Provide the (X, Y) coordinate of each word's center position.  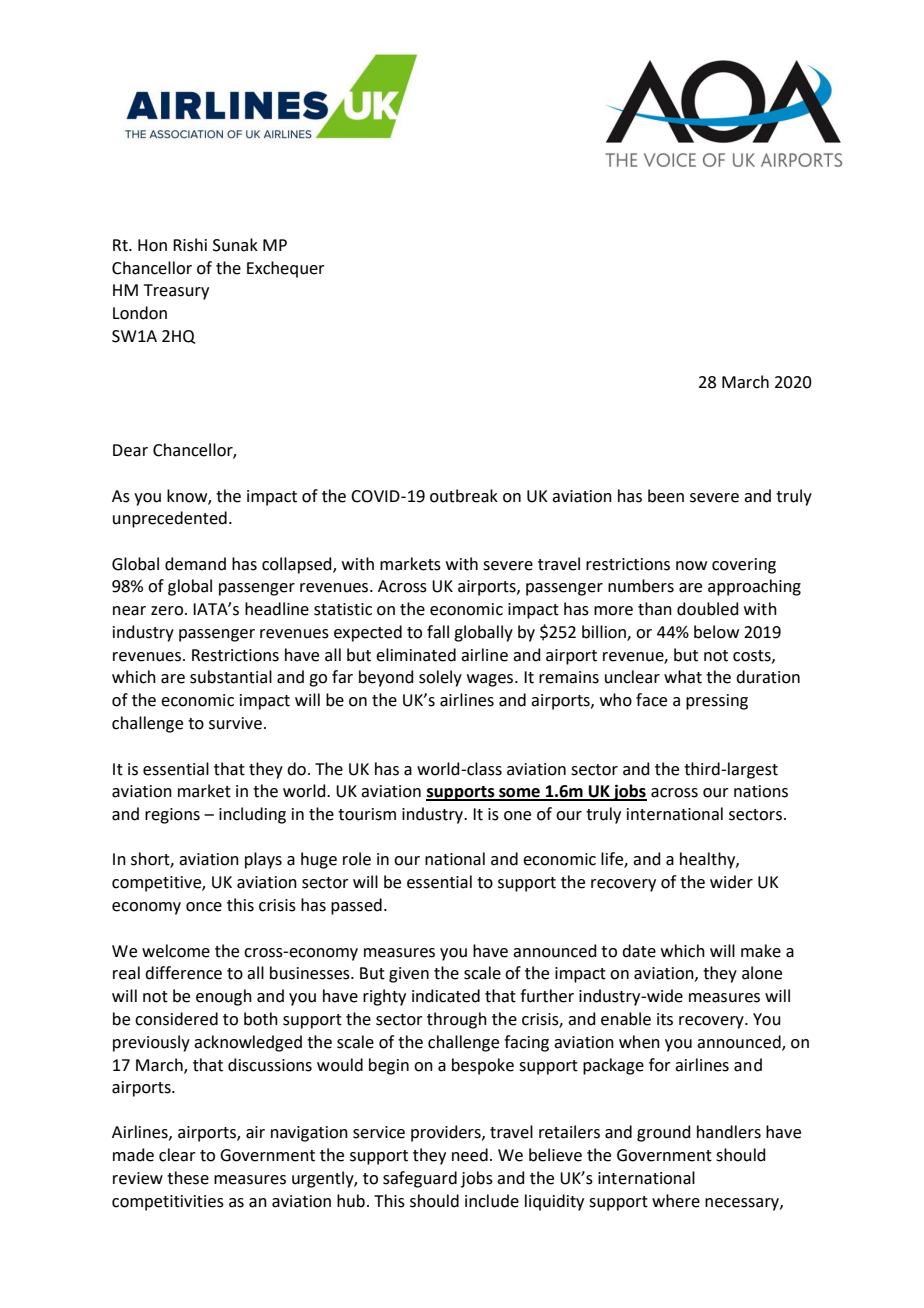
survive (235, 723)
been (666, 496)
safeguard (420, 1179)
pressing (717, 702)
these (188, 1178)
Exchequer (286, 269)
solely (440, 678)
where (676, 1201)
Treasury (176, 292)
